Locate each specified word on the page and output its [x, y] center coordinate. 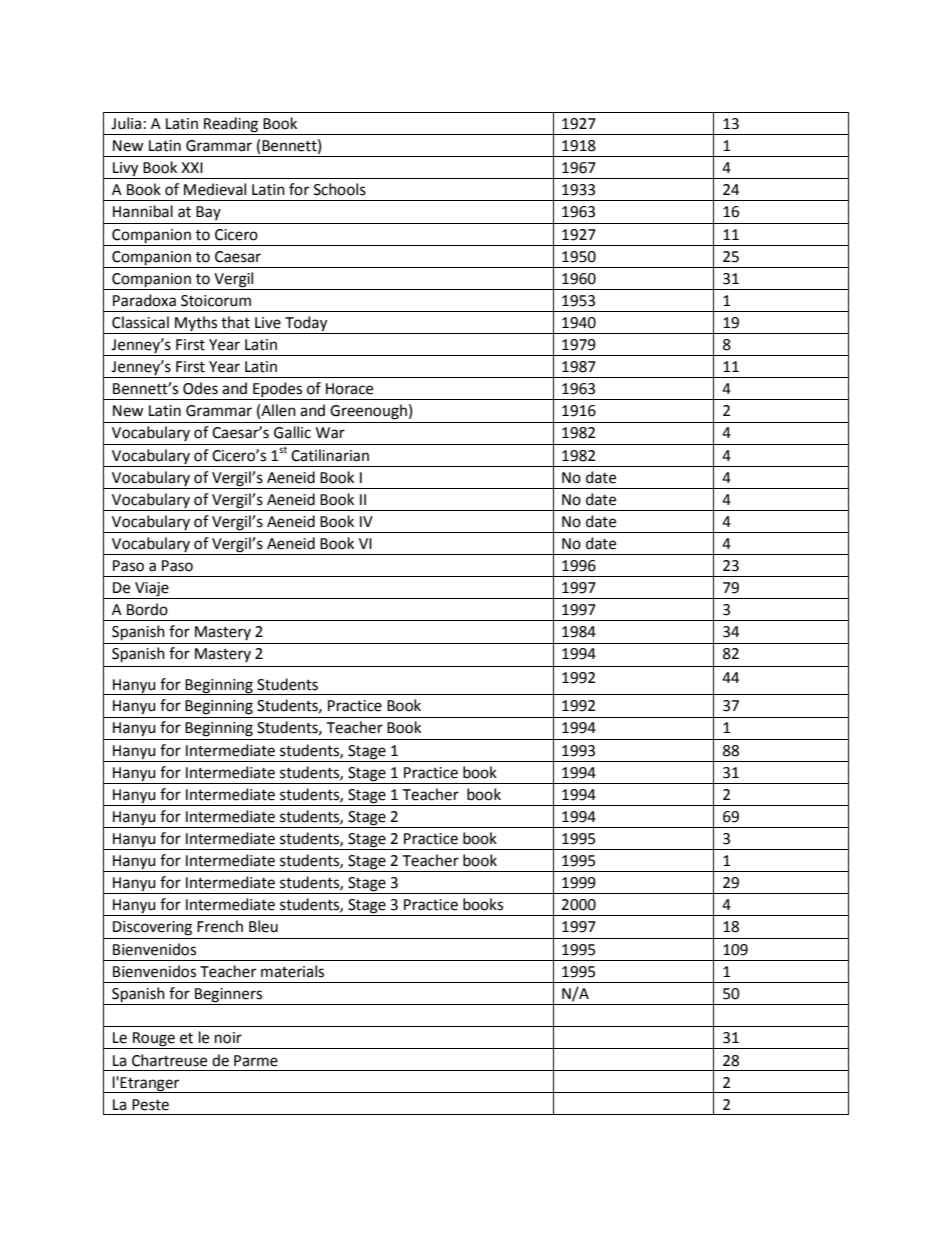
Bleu [263, 926]
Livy [126, 170]
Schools [340, 189]
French [220, 926]
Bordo [147, 609]
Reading [231, 125]
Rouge [154, 1040]
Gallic [292, 432]
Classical [140, 322]
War [330, 433]
